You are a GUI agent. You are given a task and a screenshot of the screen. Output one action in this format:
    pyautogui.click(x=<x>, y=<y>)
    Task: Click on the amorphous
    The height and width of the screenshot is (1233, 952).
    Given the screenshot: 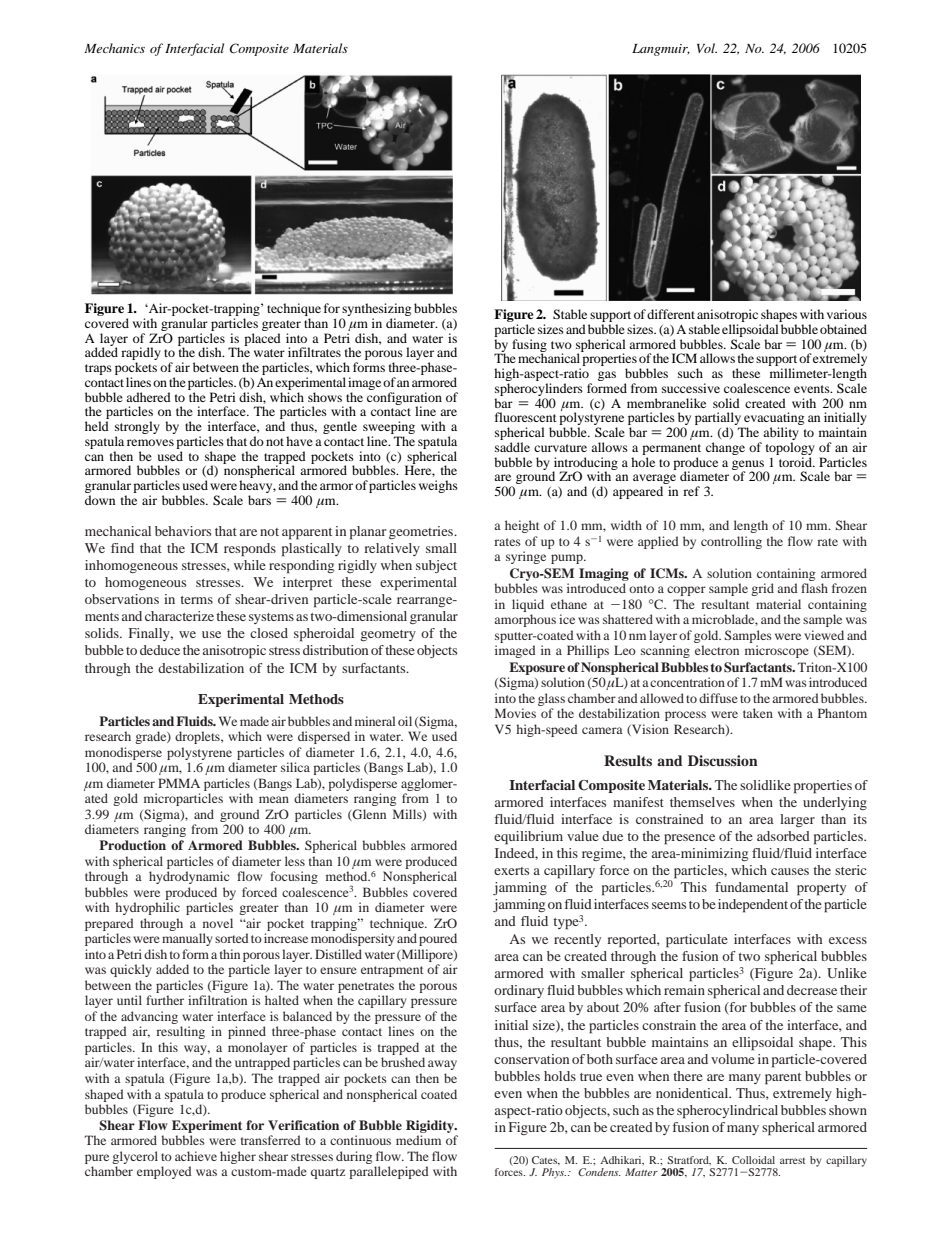 What is the action you would take?
    pyautogui.click(x=525, y=620)
